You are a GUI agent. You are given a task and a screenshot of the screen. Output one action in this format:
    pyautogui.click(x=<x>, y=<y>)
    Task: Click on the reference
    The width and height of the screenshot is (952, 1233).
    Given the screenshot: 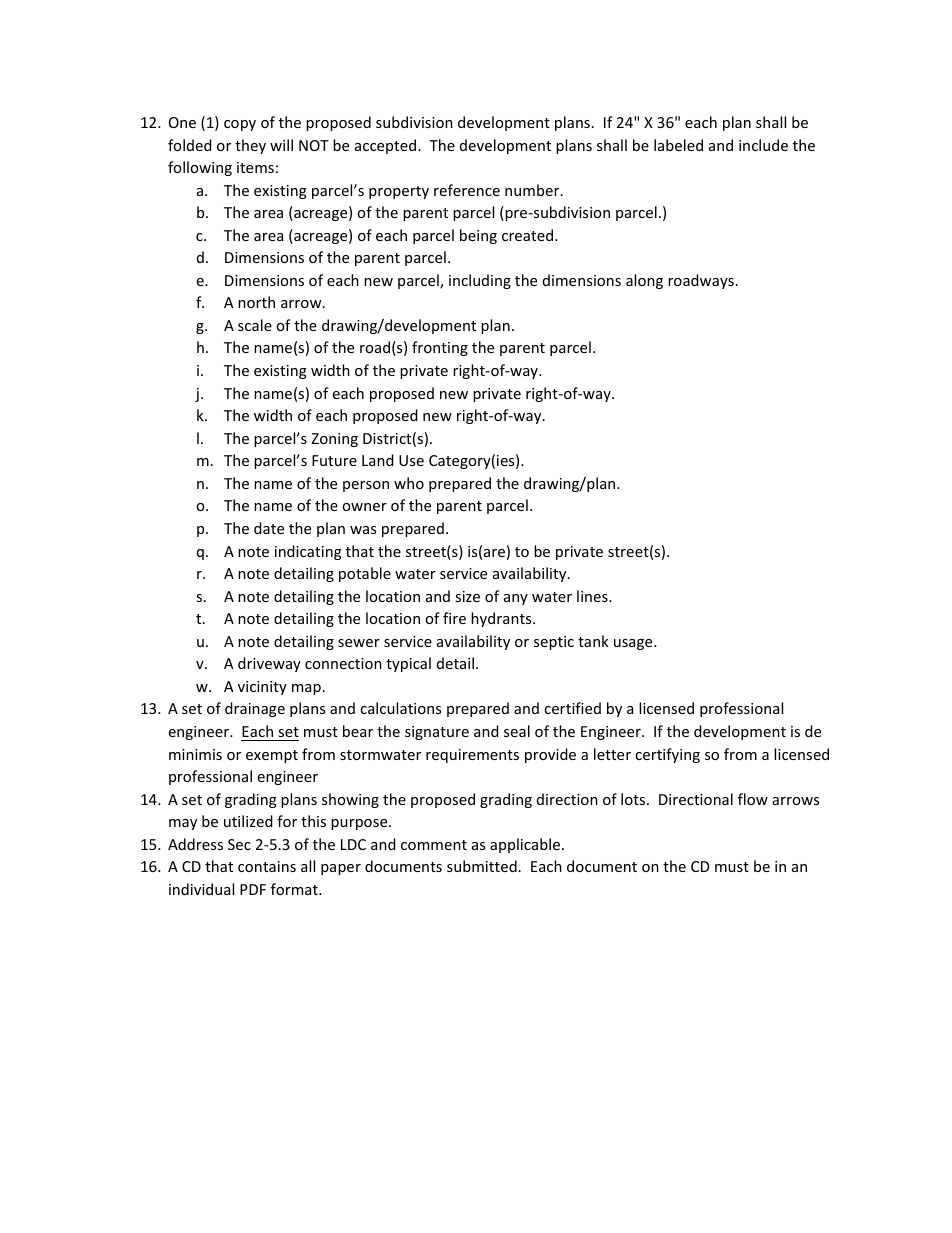 What is the action you would take?
    pyautogui.click(x=467, y=190)
